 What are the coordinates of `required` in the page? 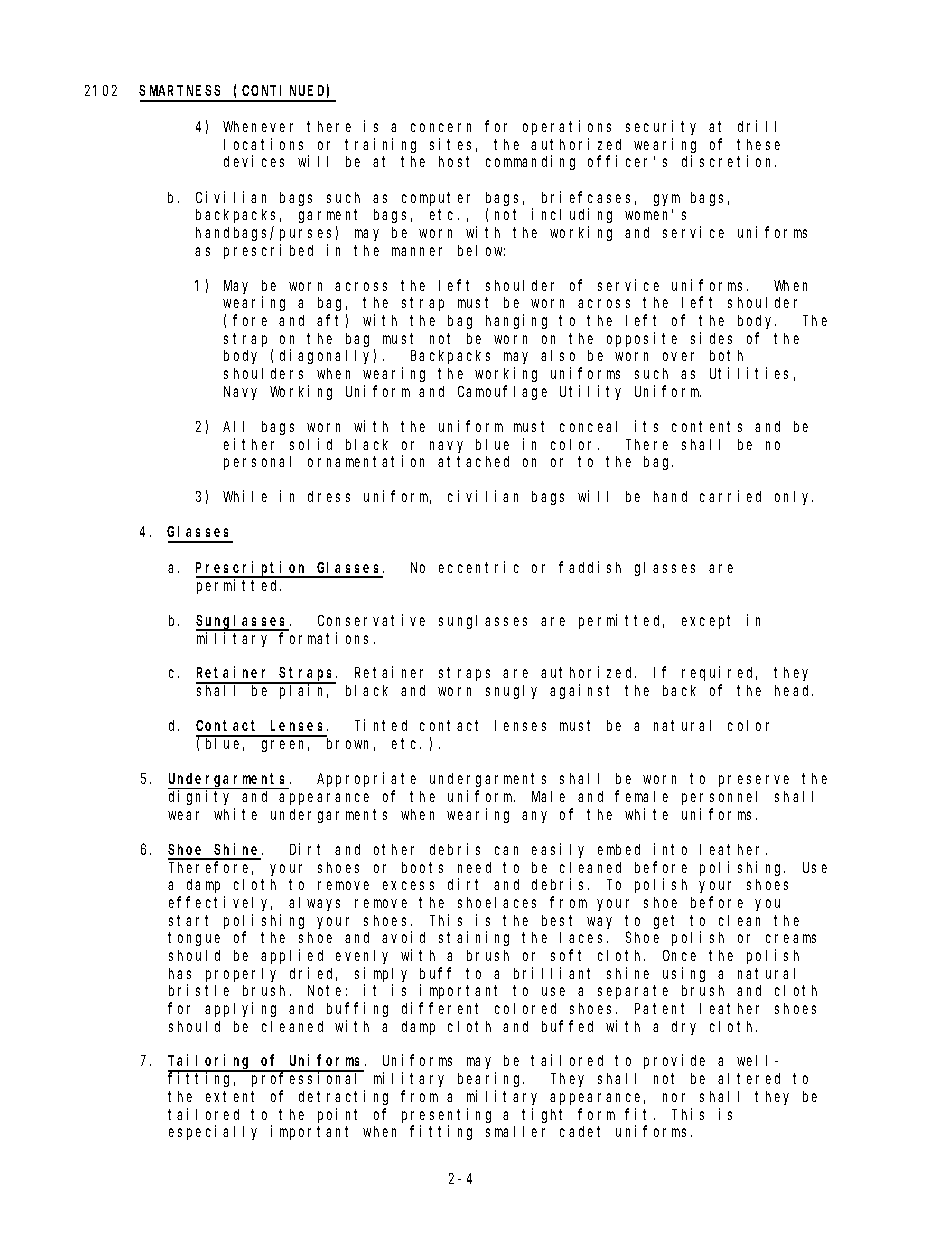 It's located at (719, 673).
